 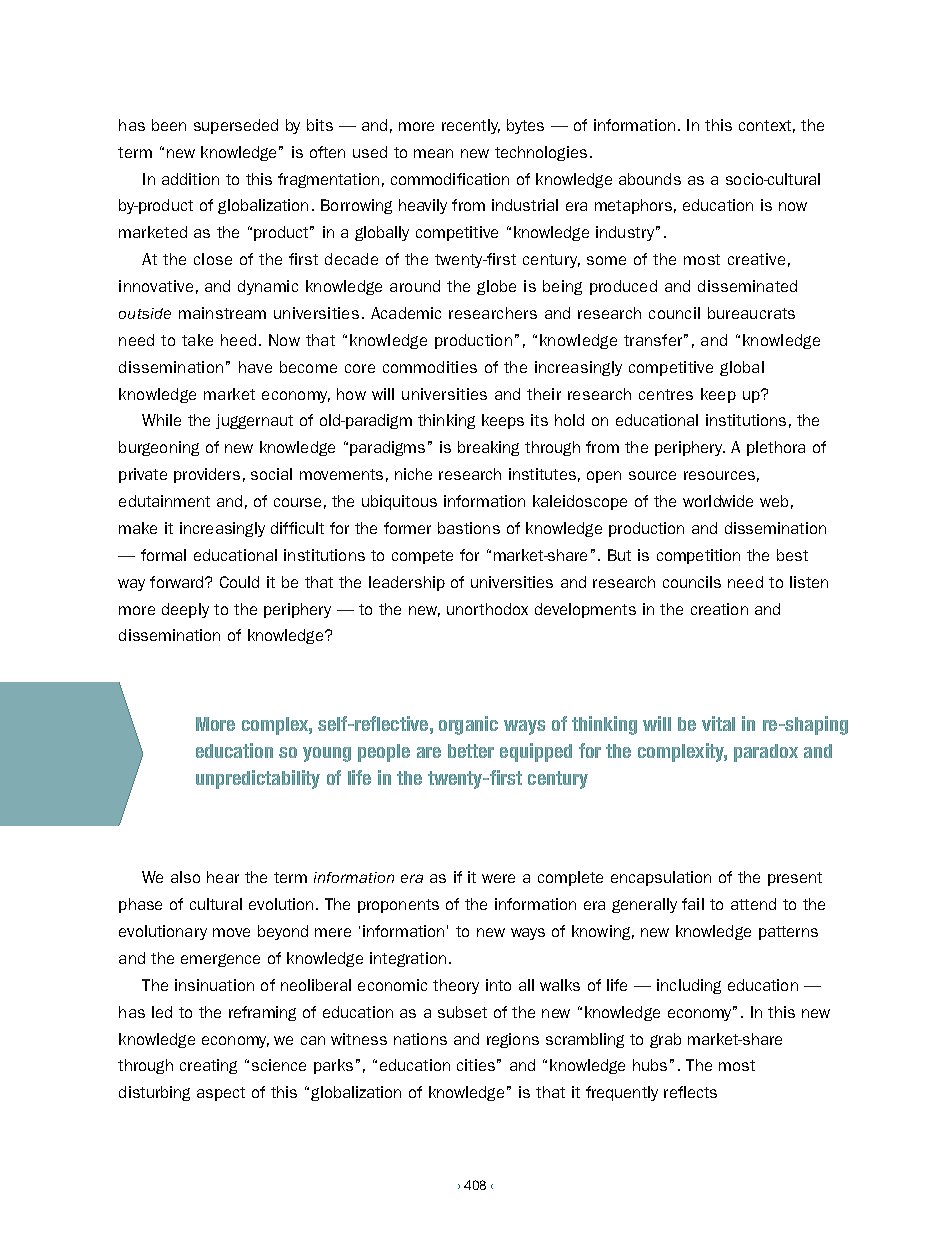 What do you see at coordinates (223, 877) in the screenshot?
I see `hear` at bounding box center [223, 877].
